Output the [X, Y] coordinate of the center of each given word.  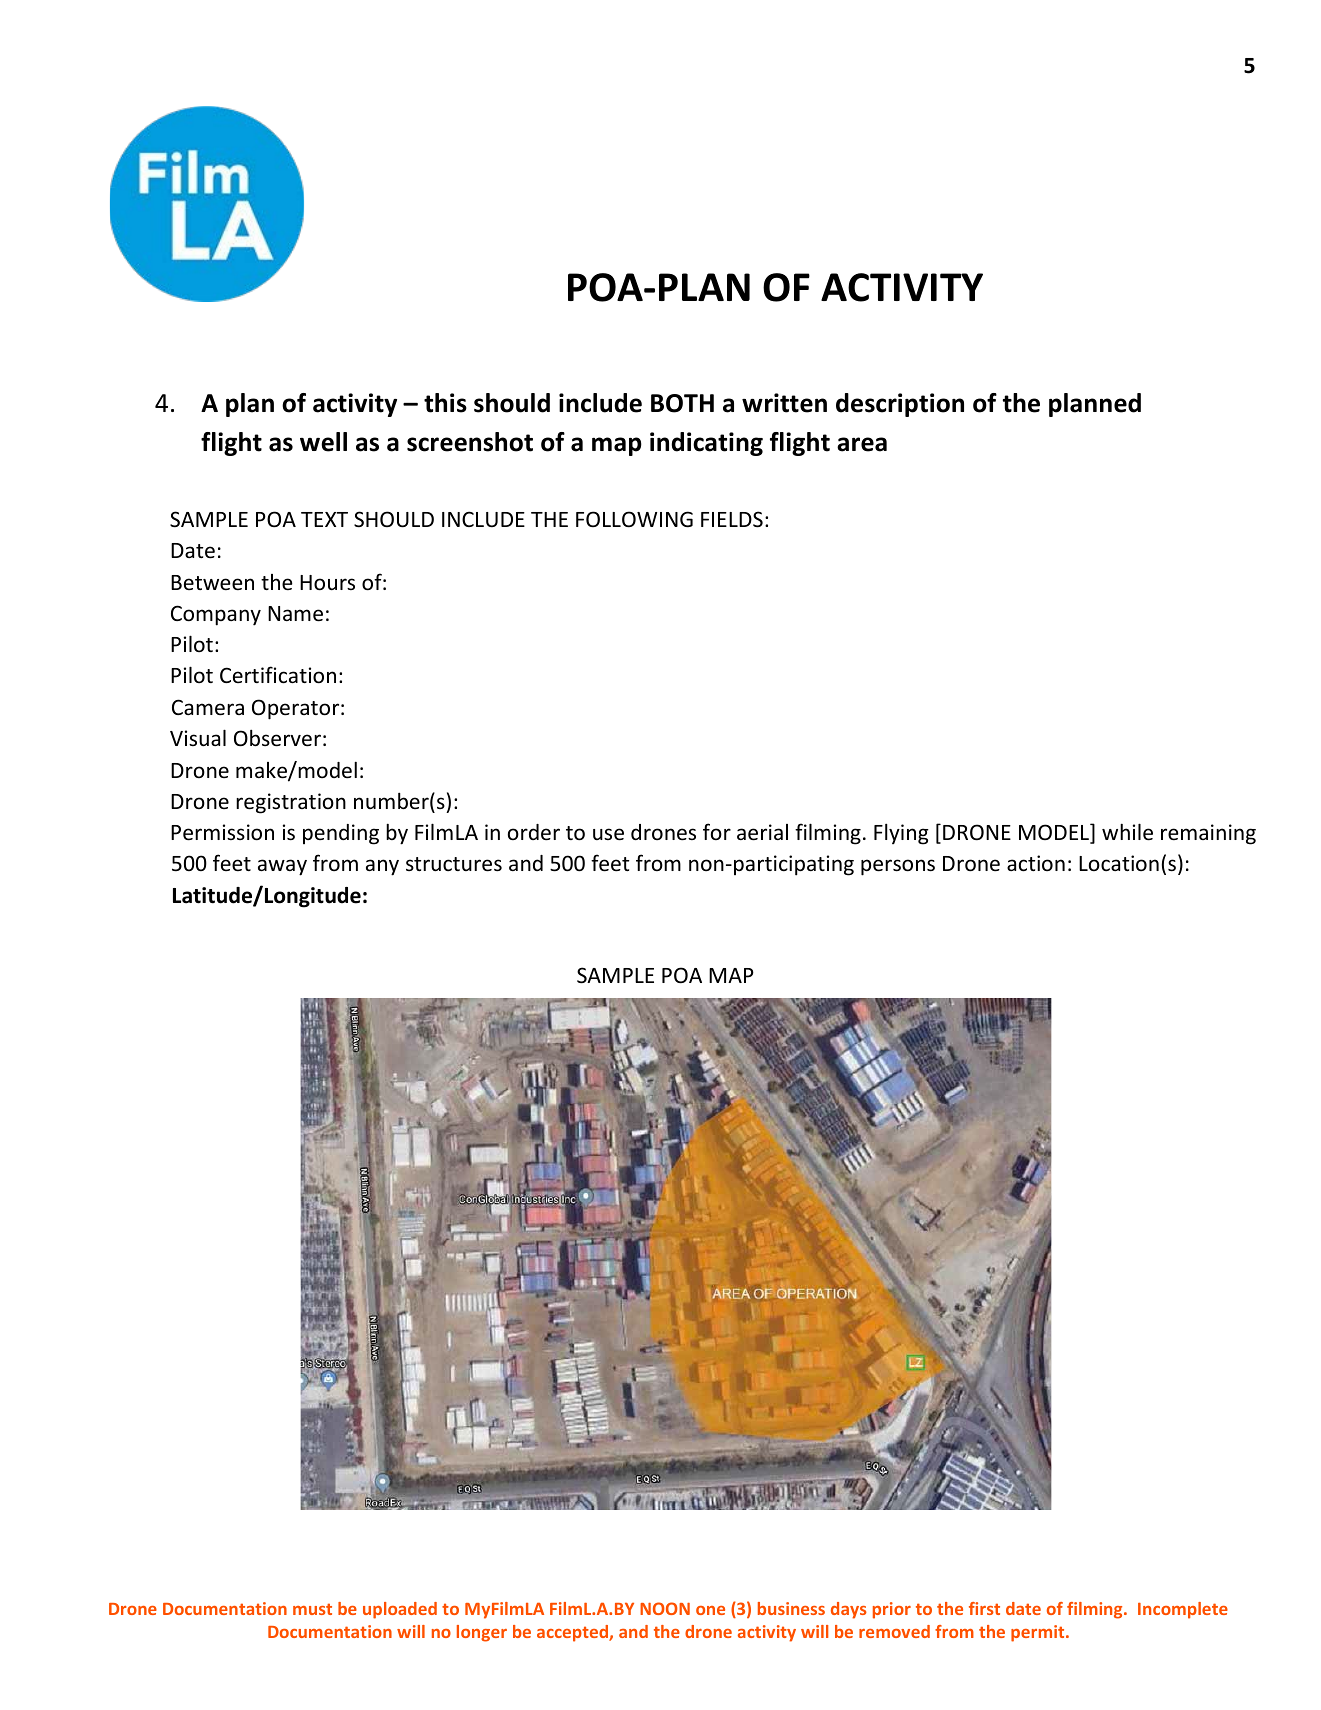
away [282, 867]
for [717, 831]
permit [1039, 1633]
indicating [706, 444]
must [312, 1609]
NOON [665, 1608]
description [900, 405]
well [323, 442]
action [1036, 863]
